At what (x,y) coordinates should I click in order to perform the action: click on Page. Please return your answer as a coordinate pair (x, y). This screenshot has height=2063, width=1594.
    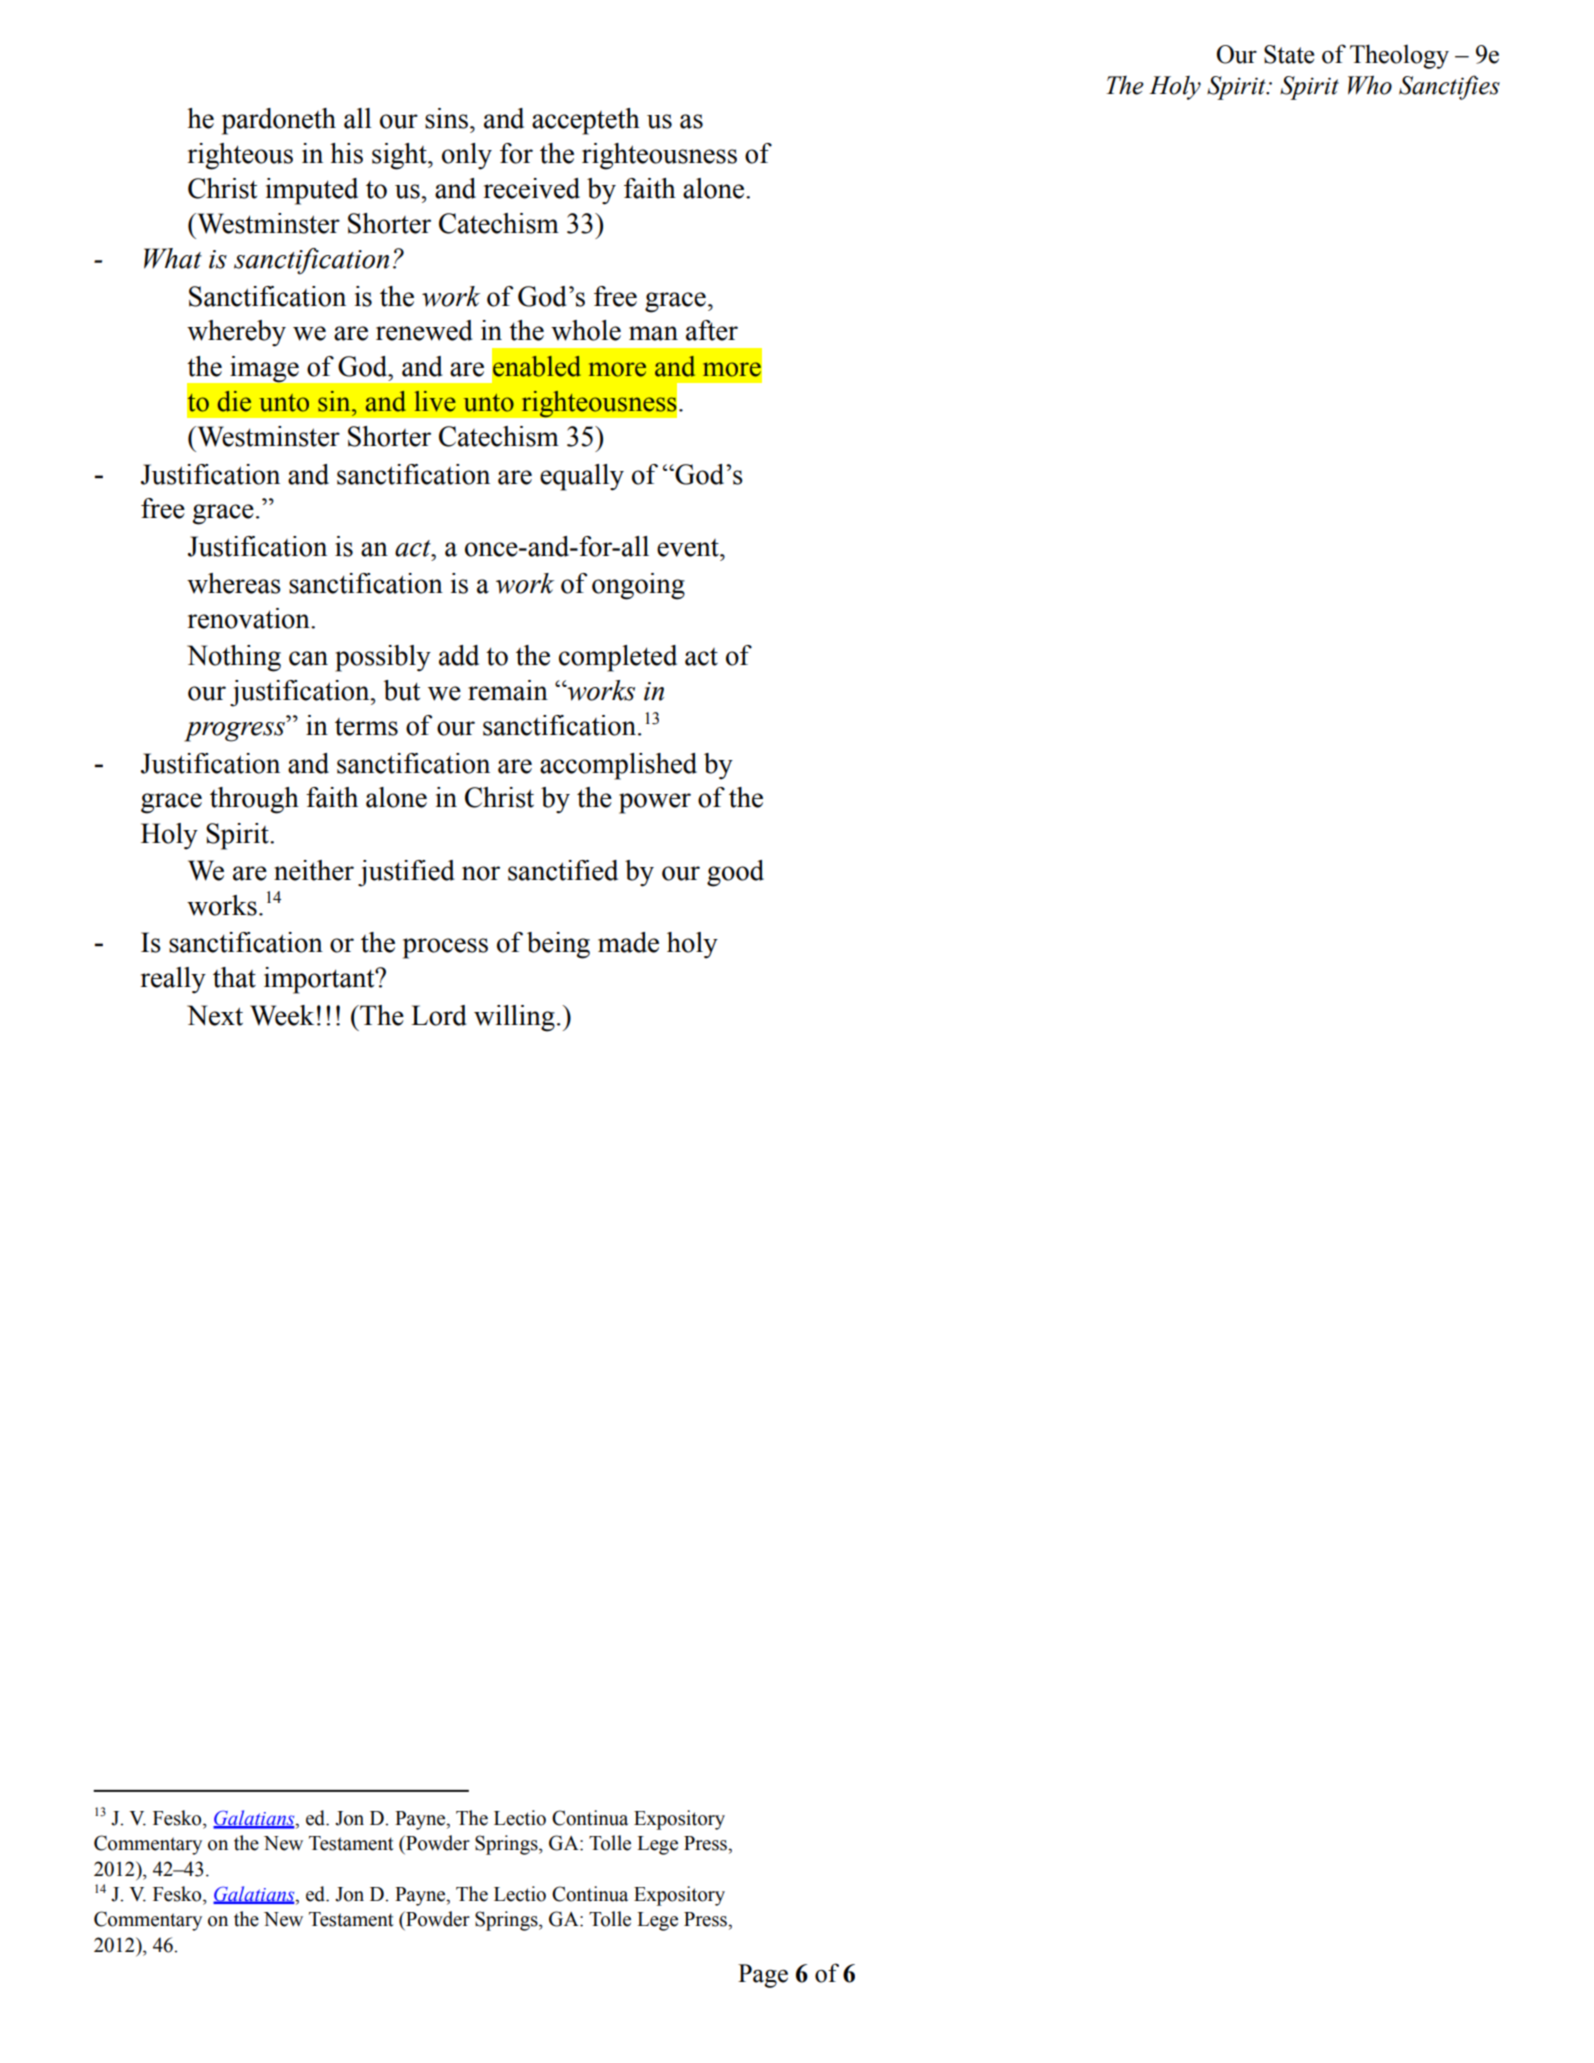
    Looking at the image, I should click on (763, 1976).
